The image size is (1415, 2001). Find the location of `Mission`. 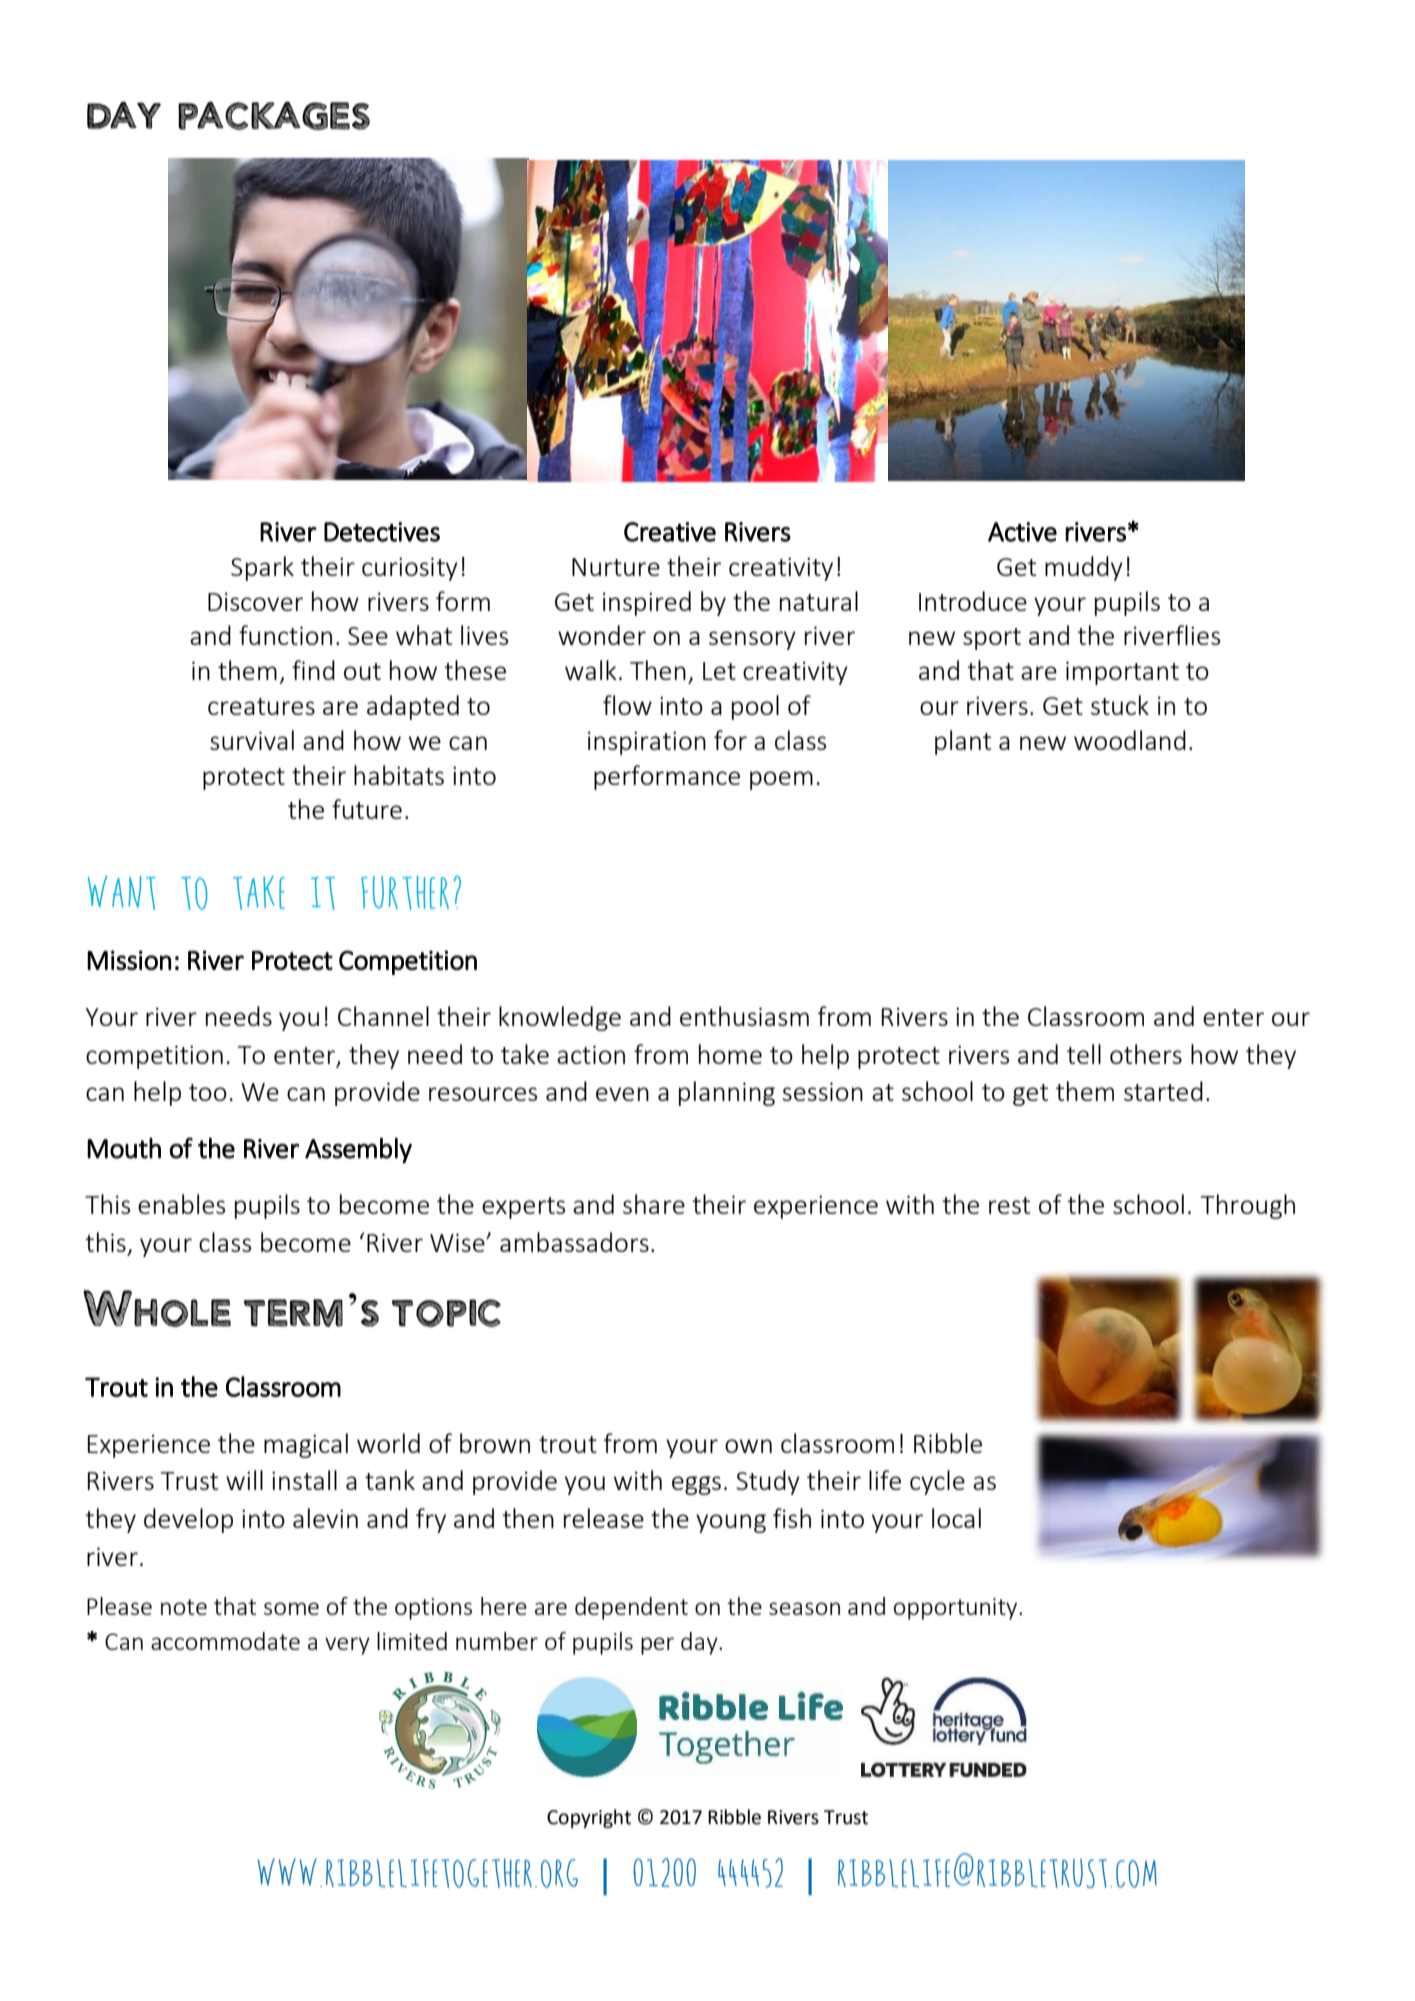

Mission is located at coordinates (129, 960).
